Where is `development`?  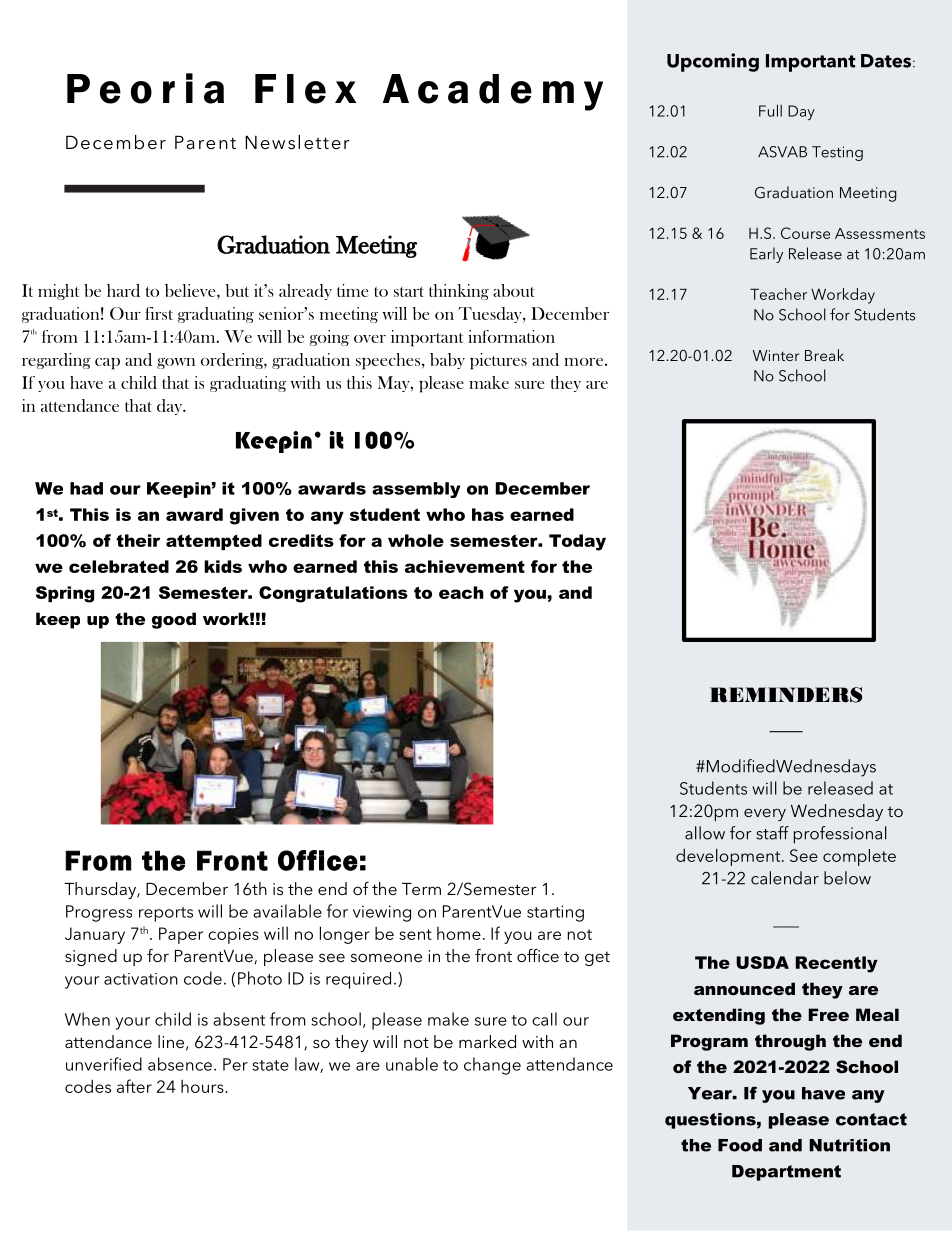
development is located at coordinates (729, 857).
